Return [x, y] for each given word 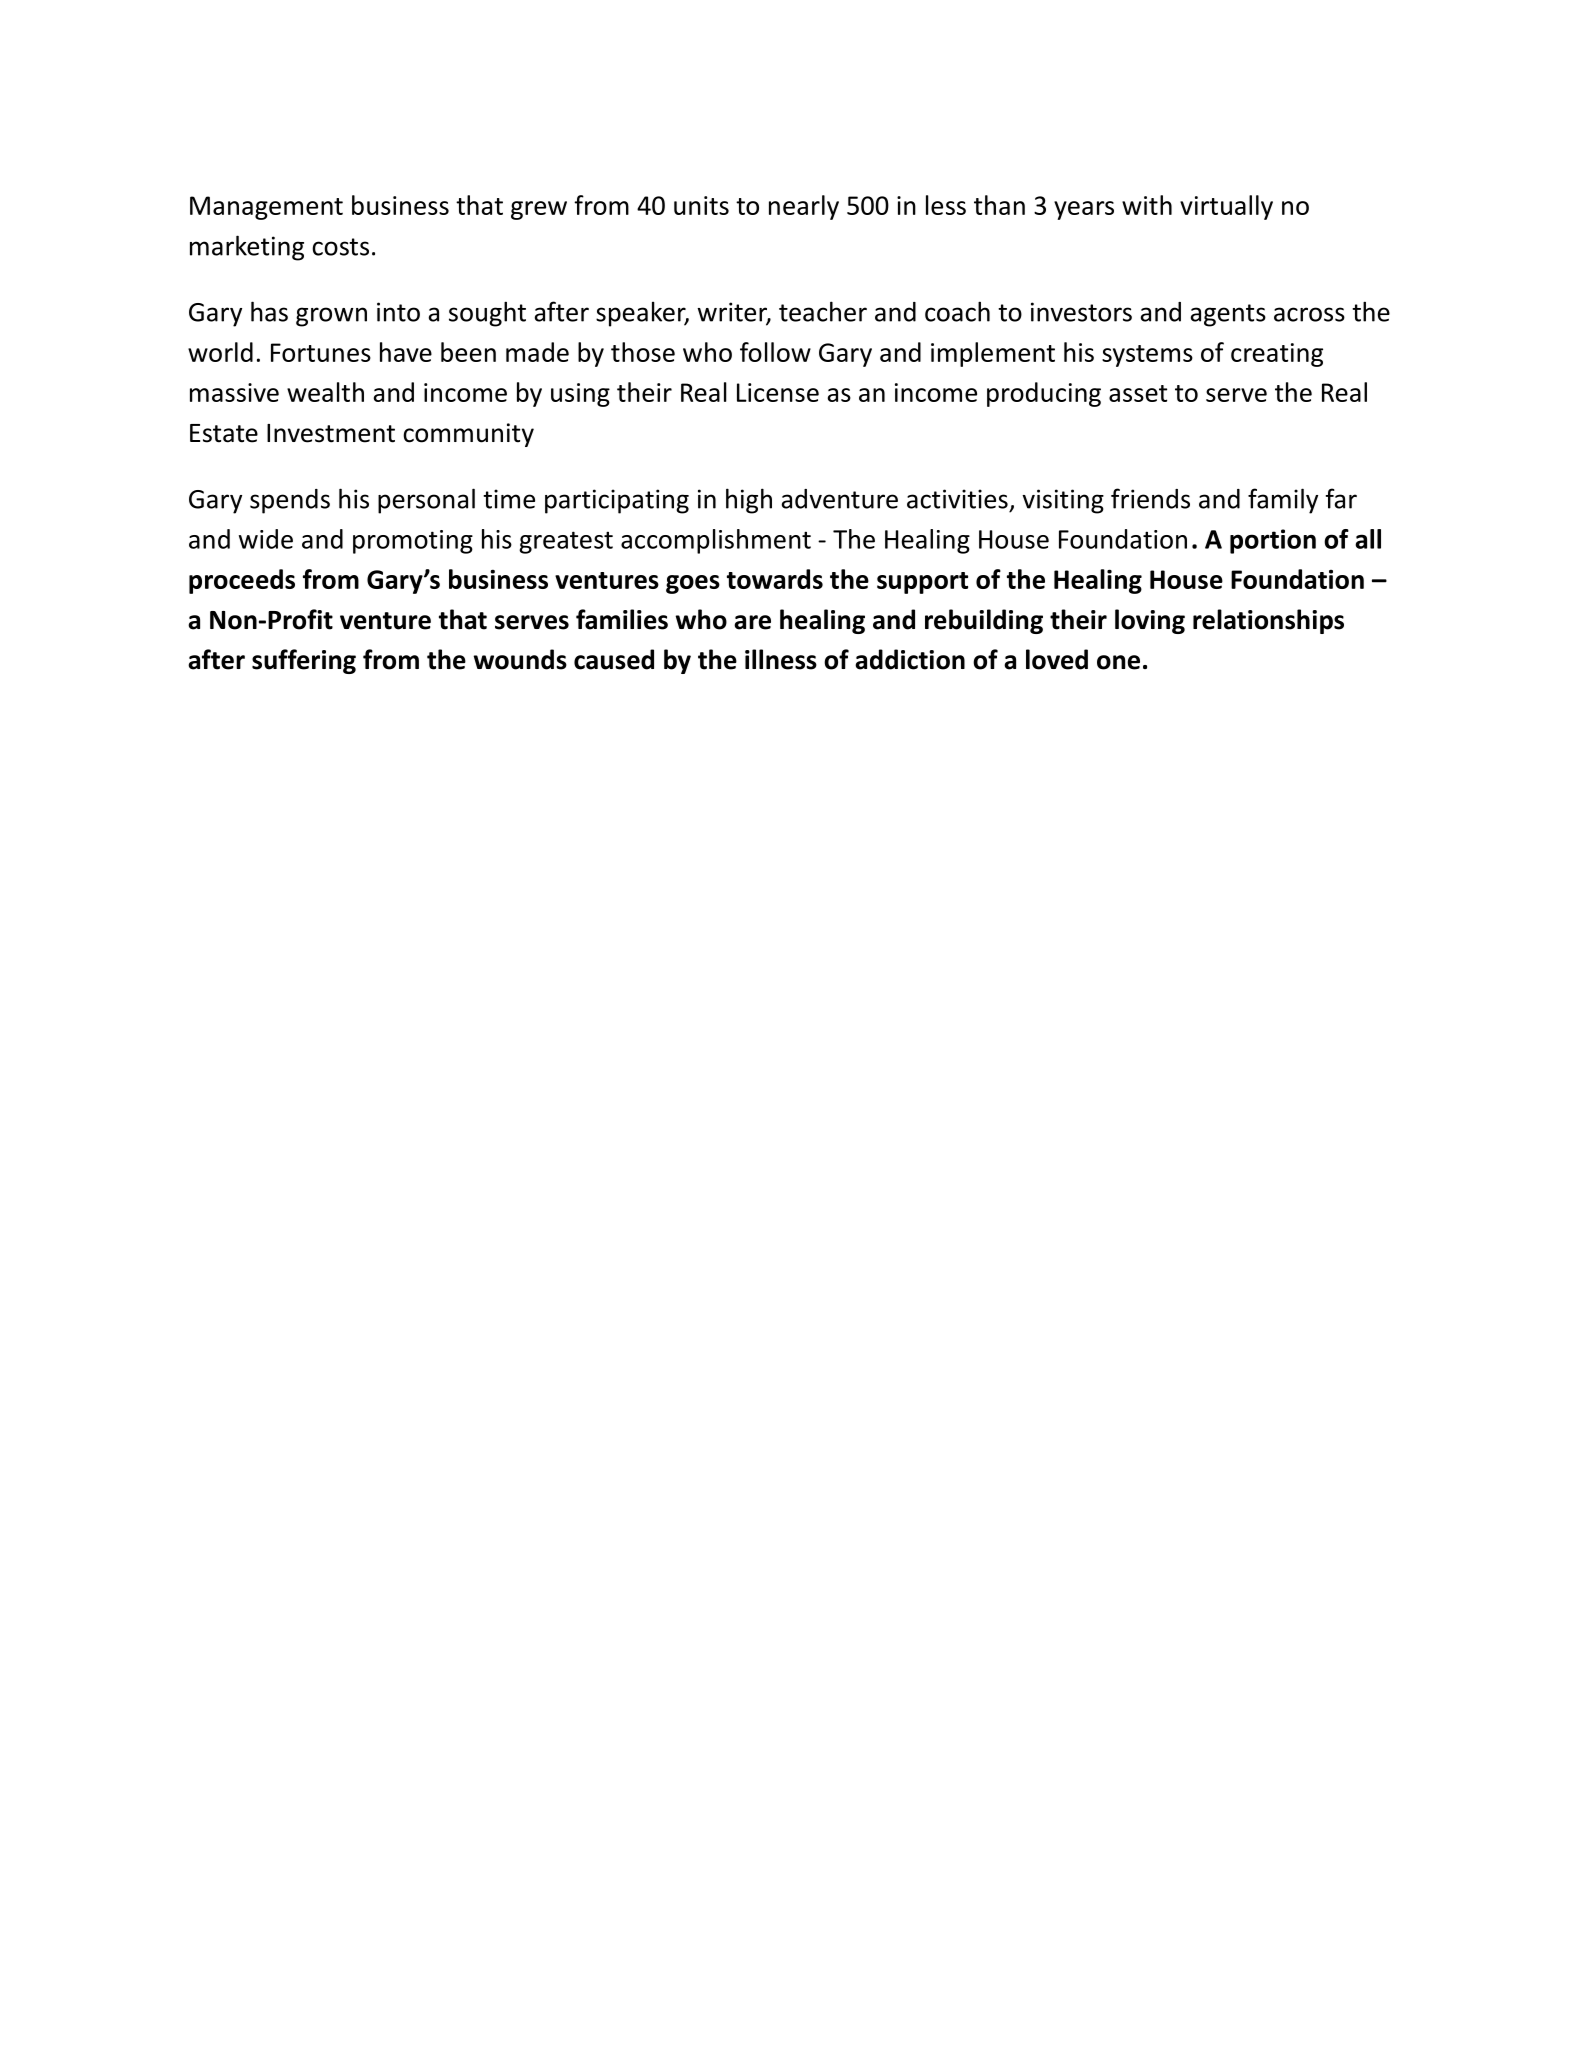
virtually [1226, 207]
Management [266, 208]
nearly [804, 207]
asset [1138, 393]
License [778, 392]
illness [781, 659]
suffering [304, 661]
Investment [331, 433]
